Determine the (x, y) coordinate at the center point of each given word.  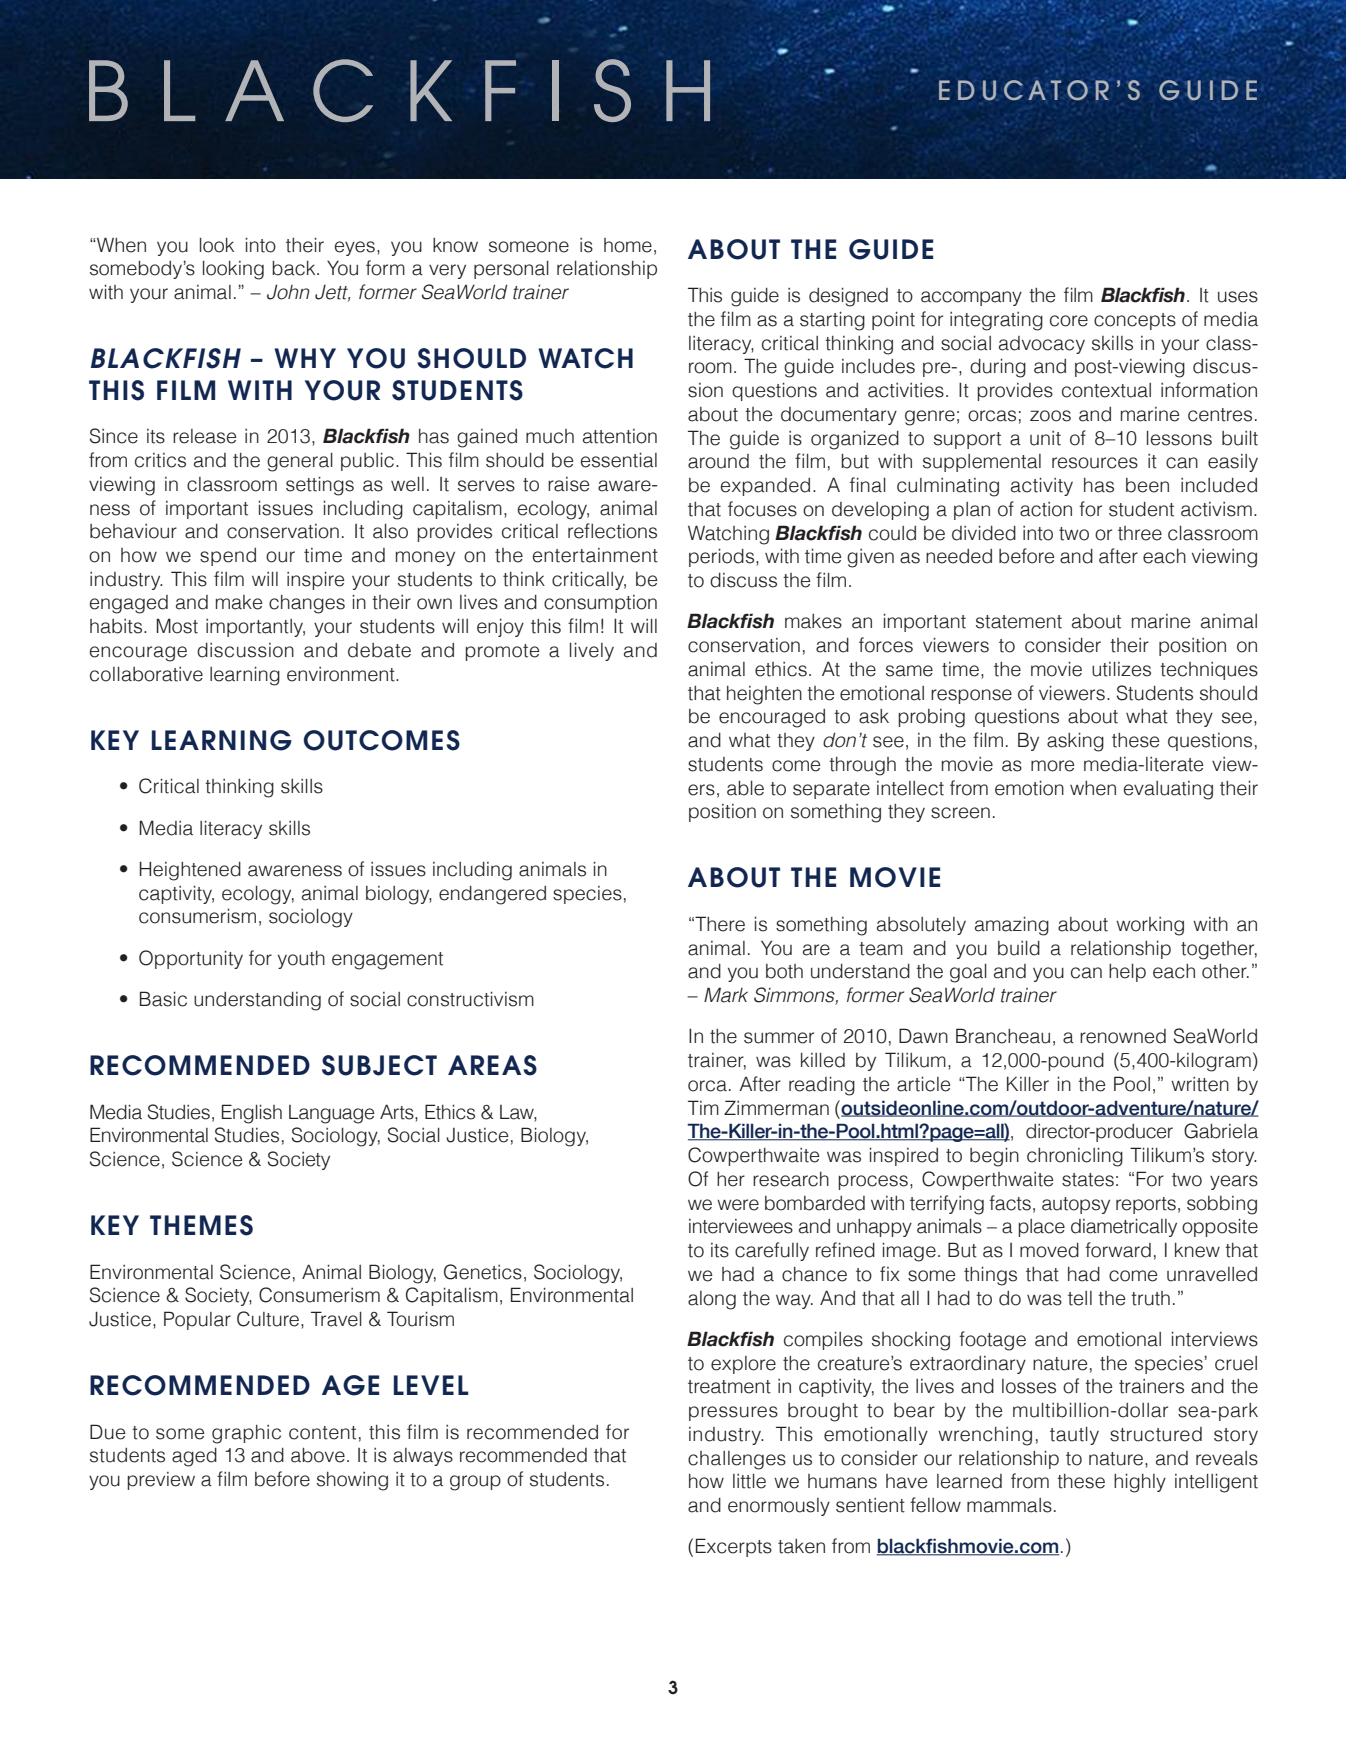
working (1150, 926)
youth (301, 960)
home (628, 245)
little (749, 1481)
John (288, 292)
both (784, 971)
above (318, 1455)
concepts (1135, 321)
